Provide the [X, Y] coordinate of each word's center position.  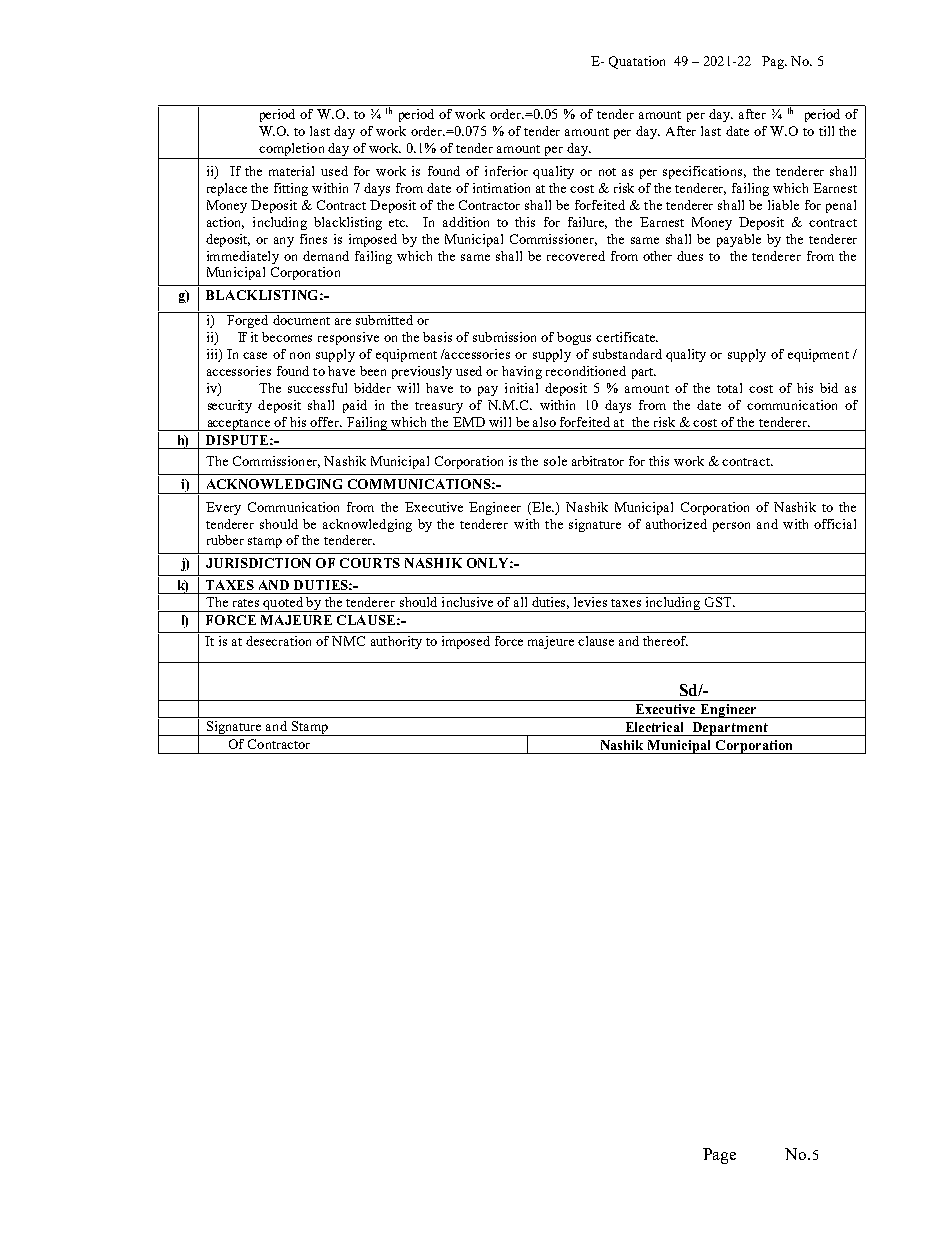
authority [396, 642]
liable [783, 205]
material [291, 171]
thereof [665, 641]
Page [719, 1156]
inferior [506, 171]
